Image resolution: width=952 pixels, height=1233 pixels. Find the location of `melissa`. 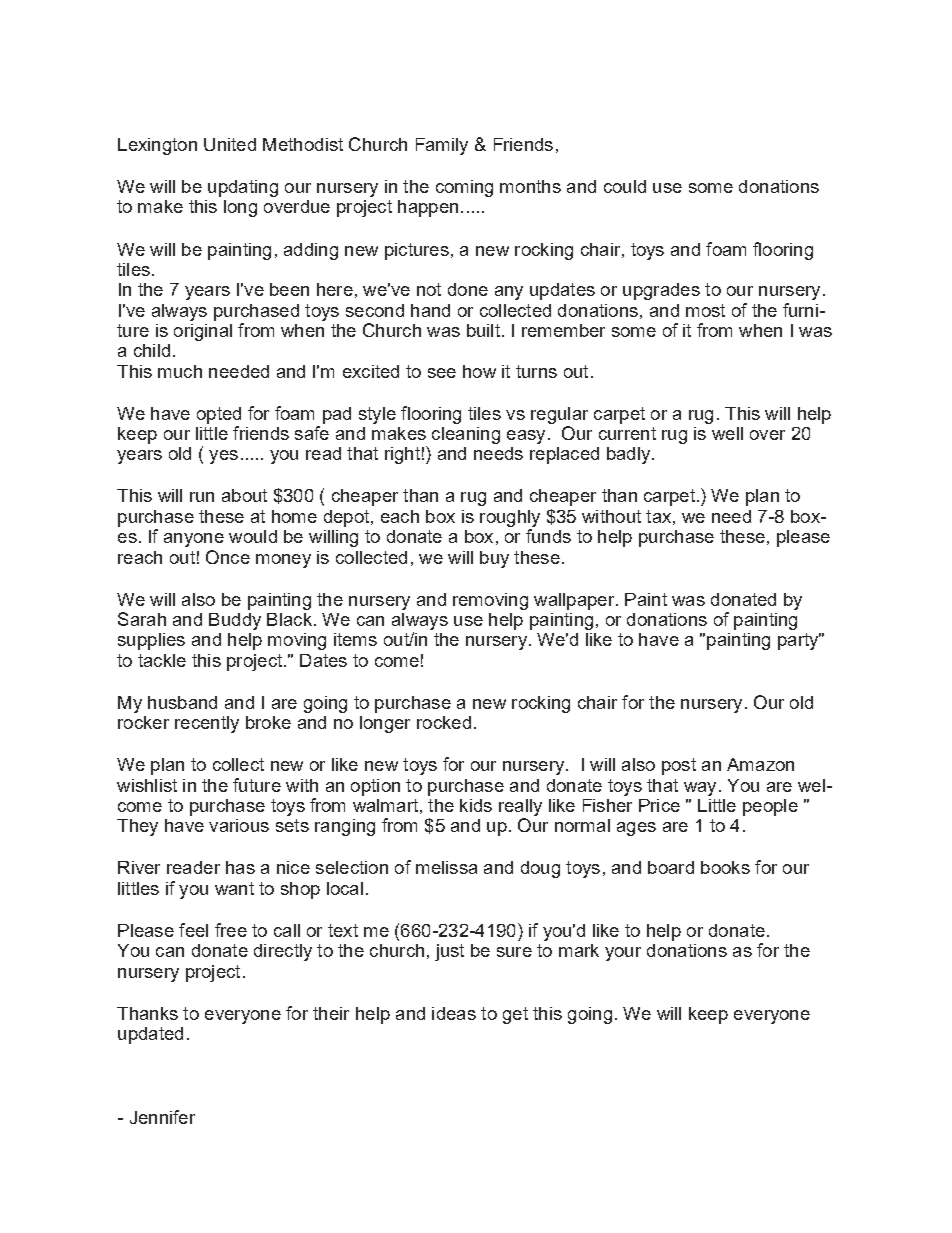

melissa is located at coordinates (446, 867).
